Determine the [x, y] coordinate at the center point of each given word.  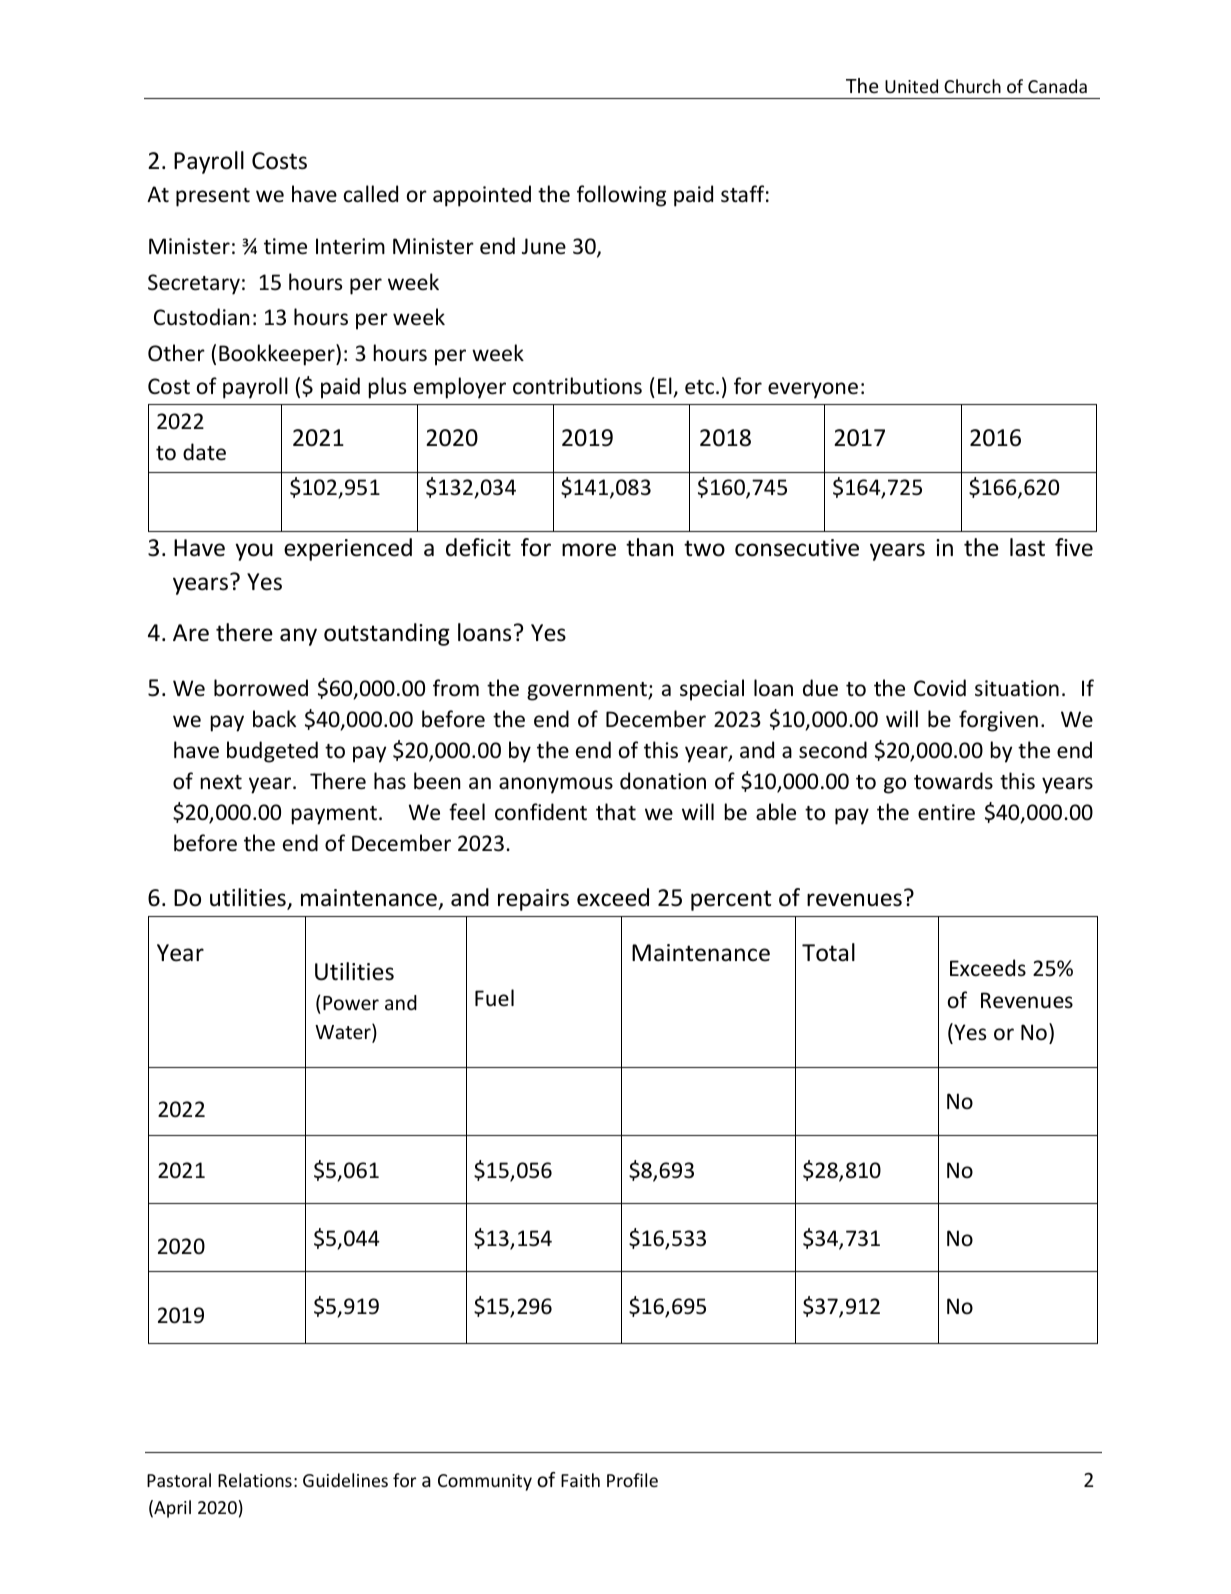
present [213, 197]
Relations [255, 1480]
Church [972, 86]
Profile [632, 1480]
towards [953, 780]
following [621, 196]
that [616, 811]
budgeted [272, 752]
